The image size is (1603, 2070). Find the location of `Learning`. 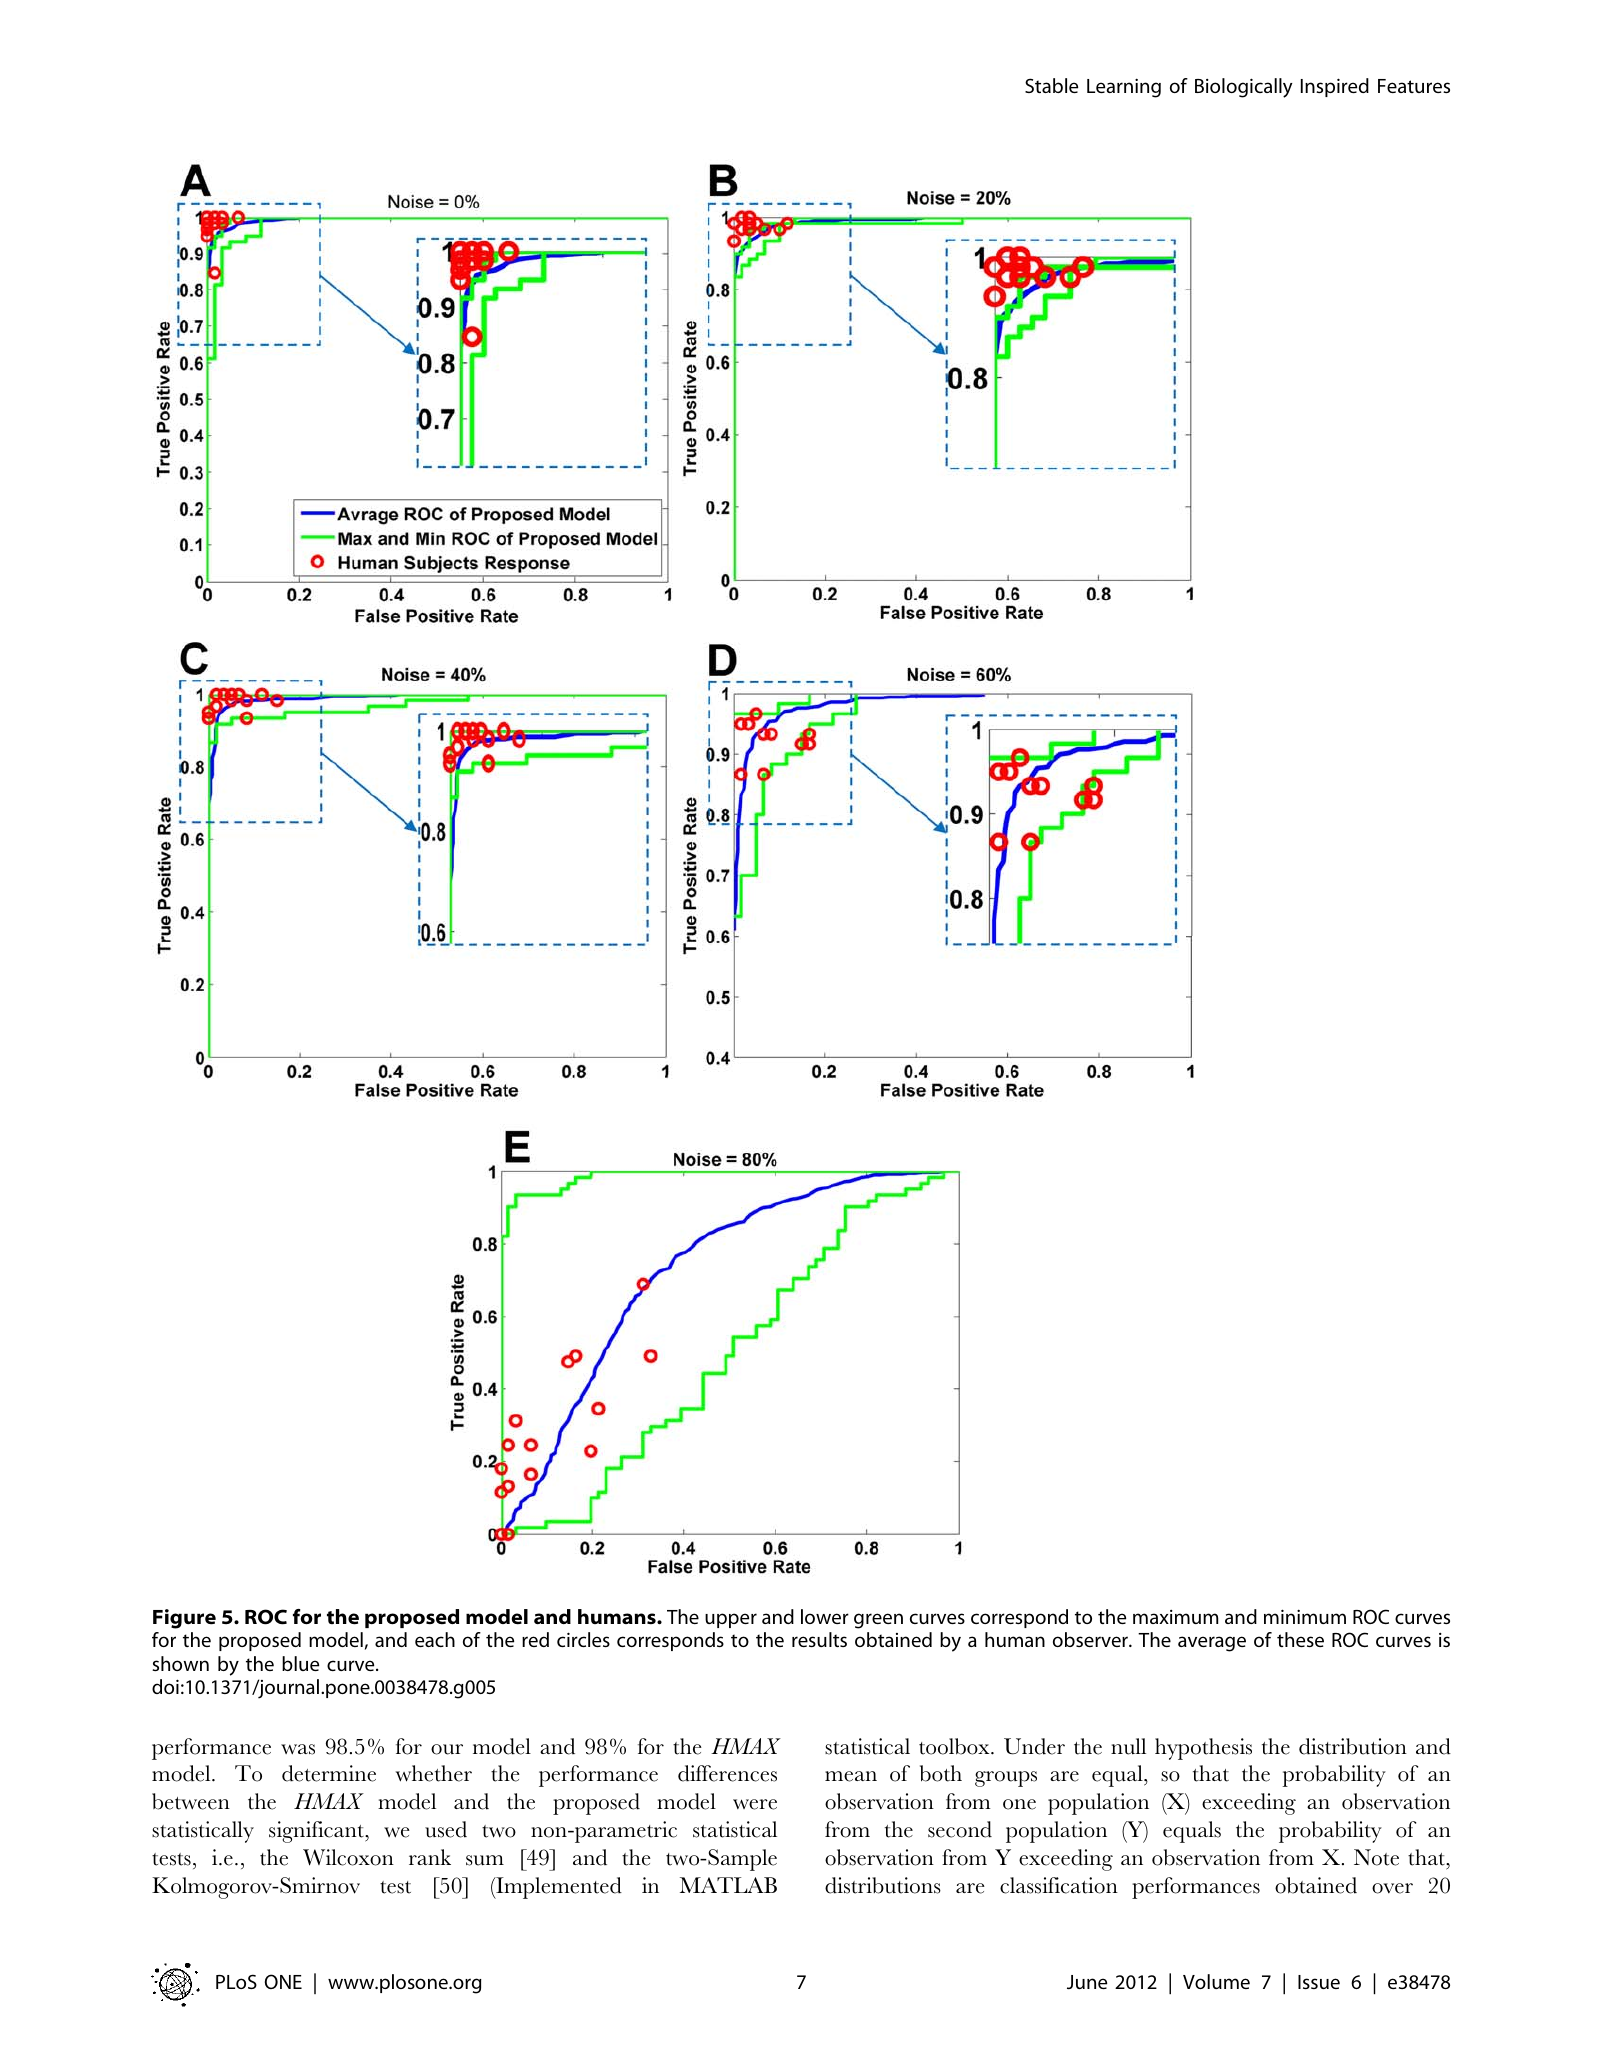

Learning is located at coordinates (1124, 88).
